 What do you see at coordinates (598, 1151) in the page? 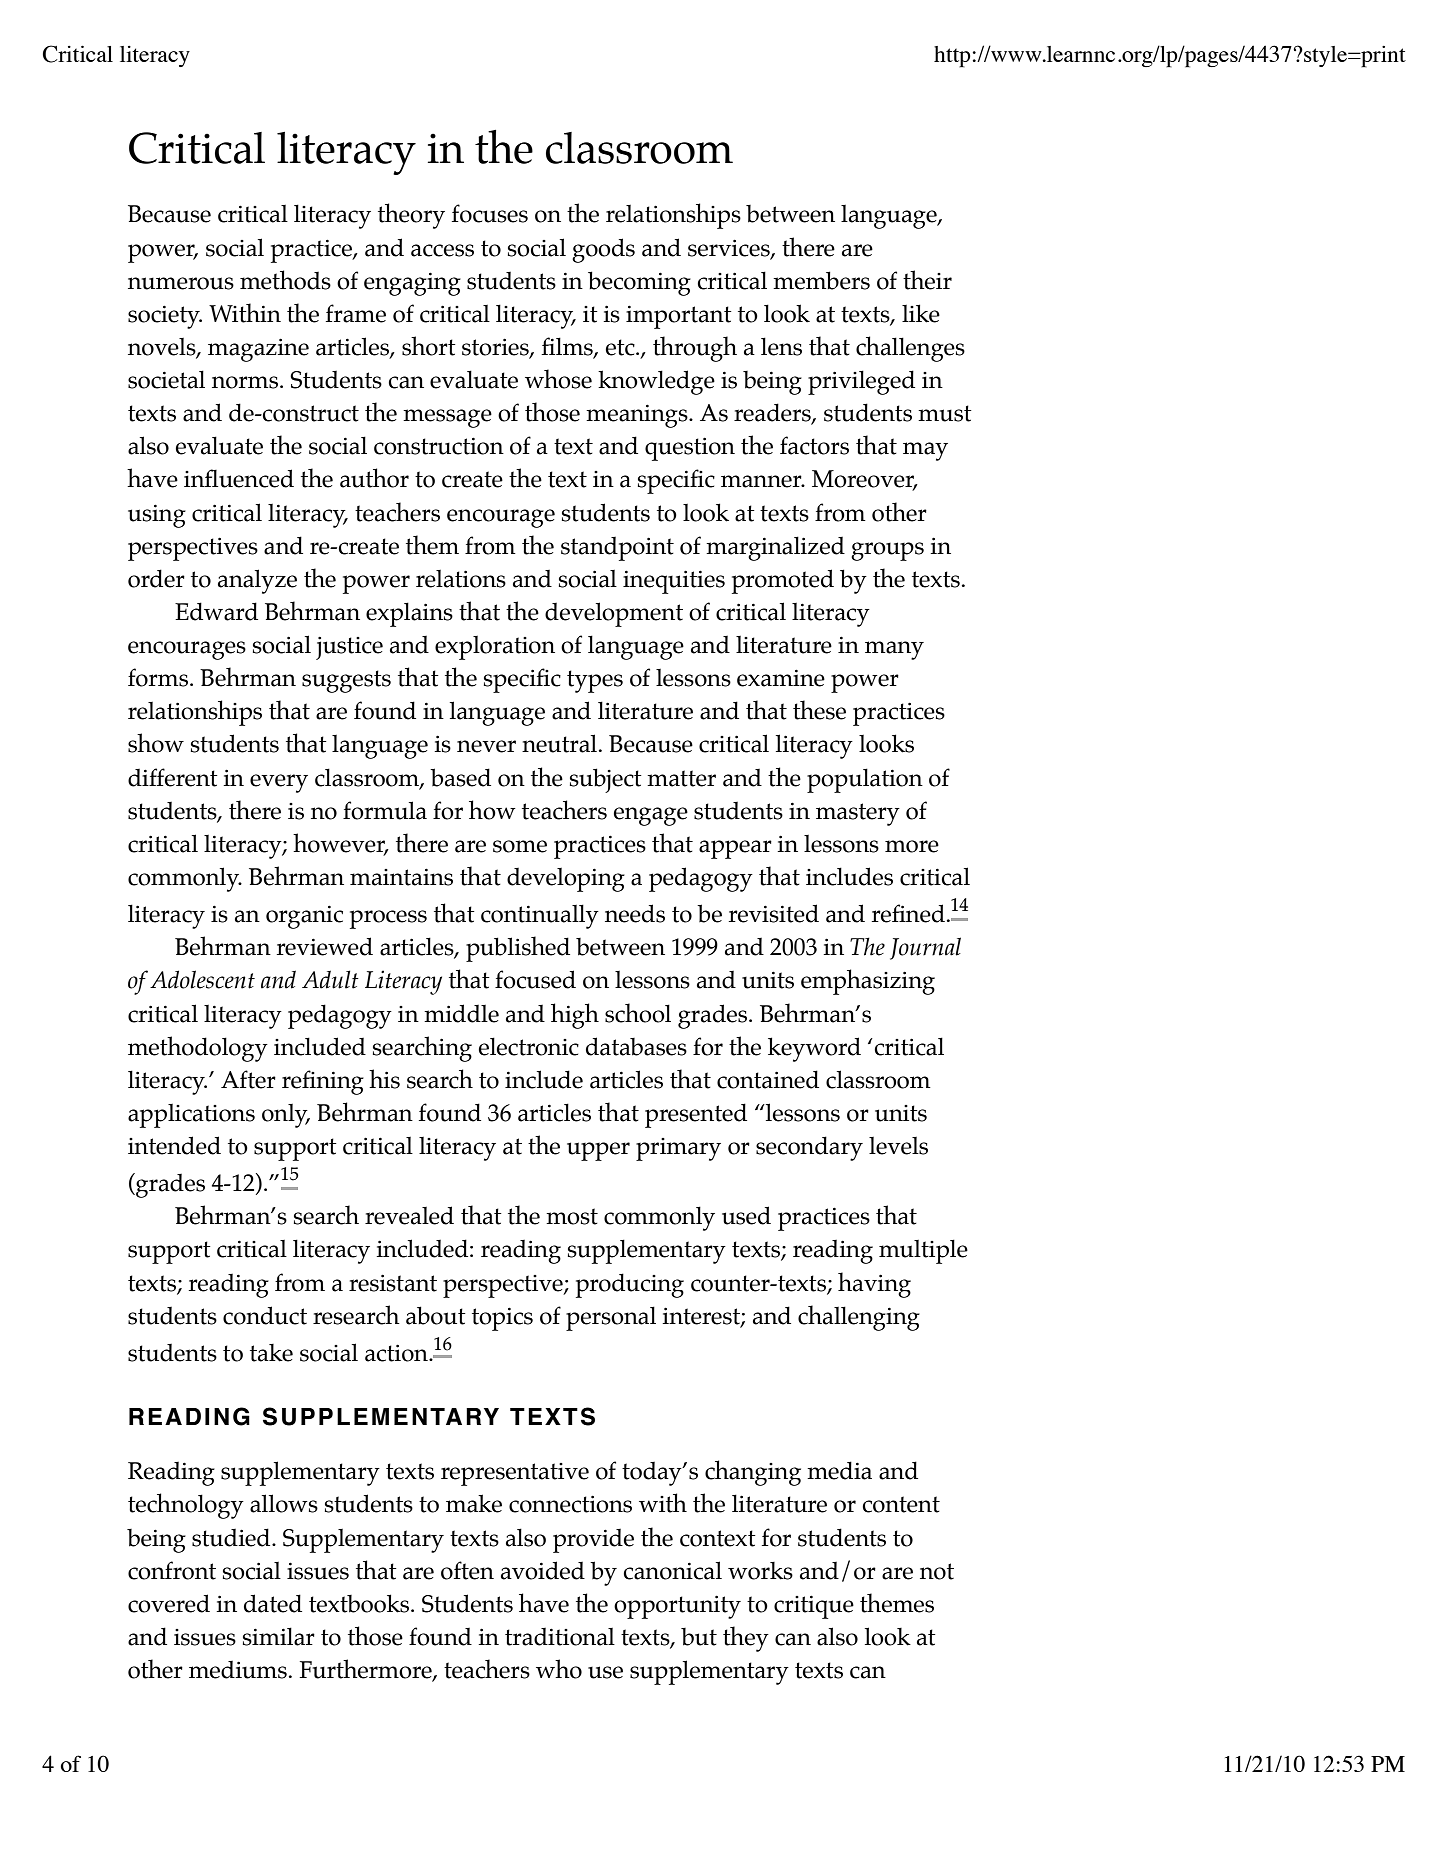
I see `upper` at bounding box center [598, 1151].
